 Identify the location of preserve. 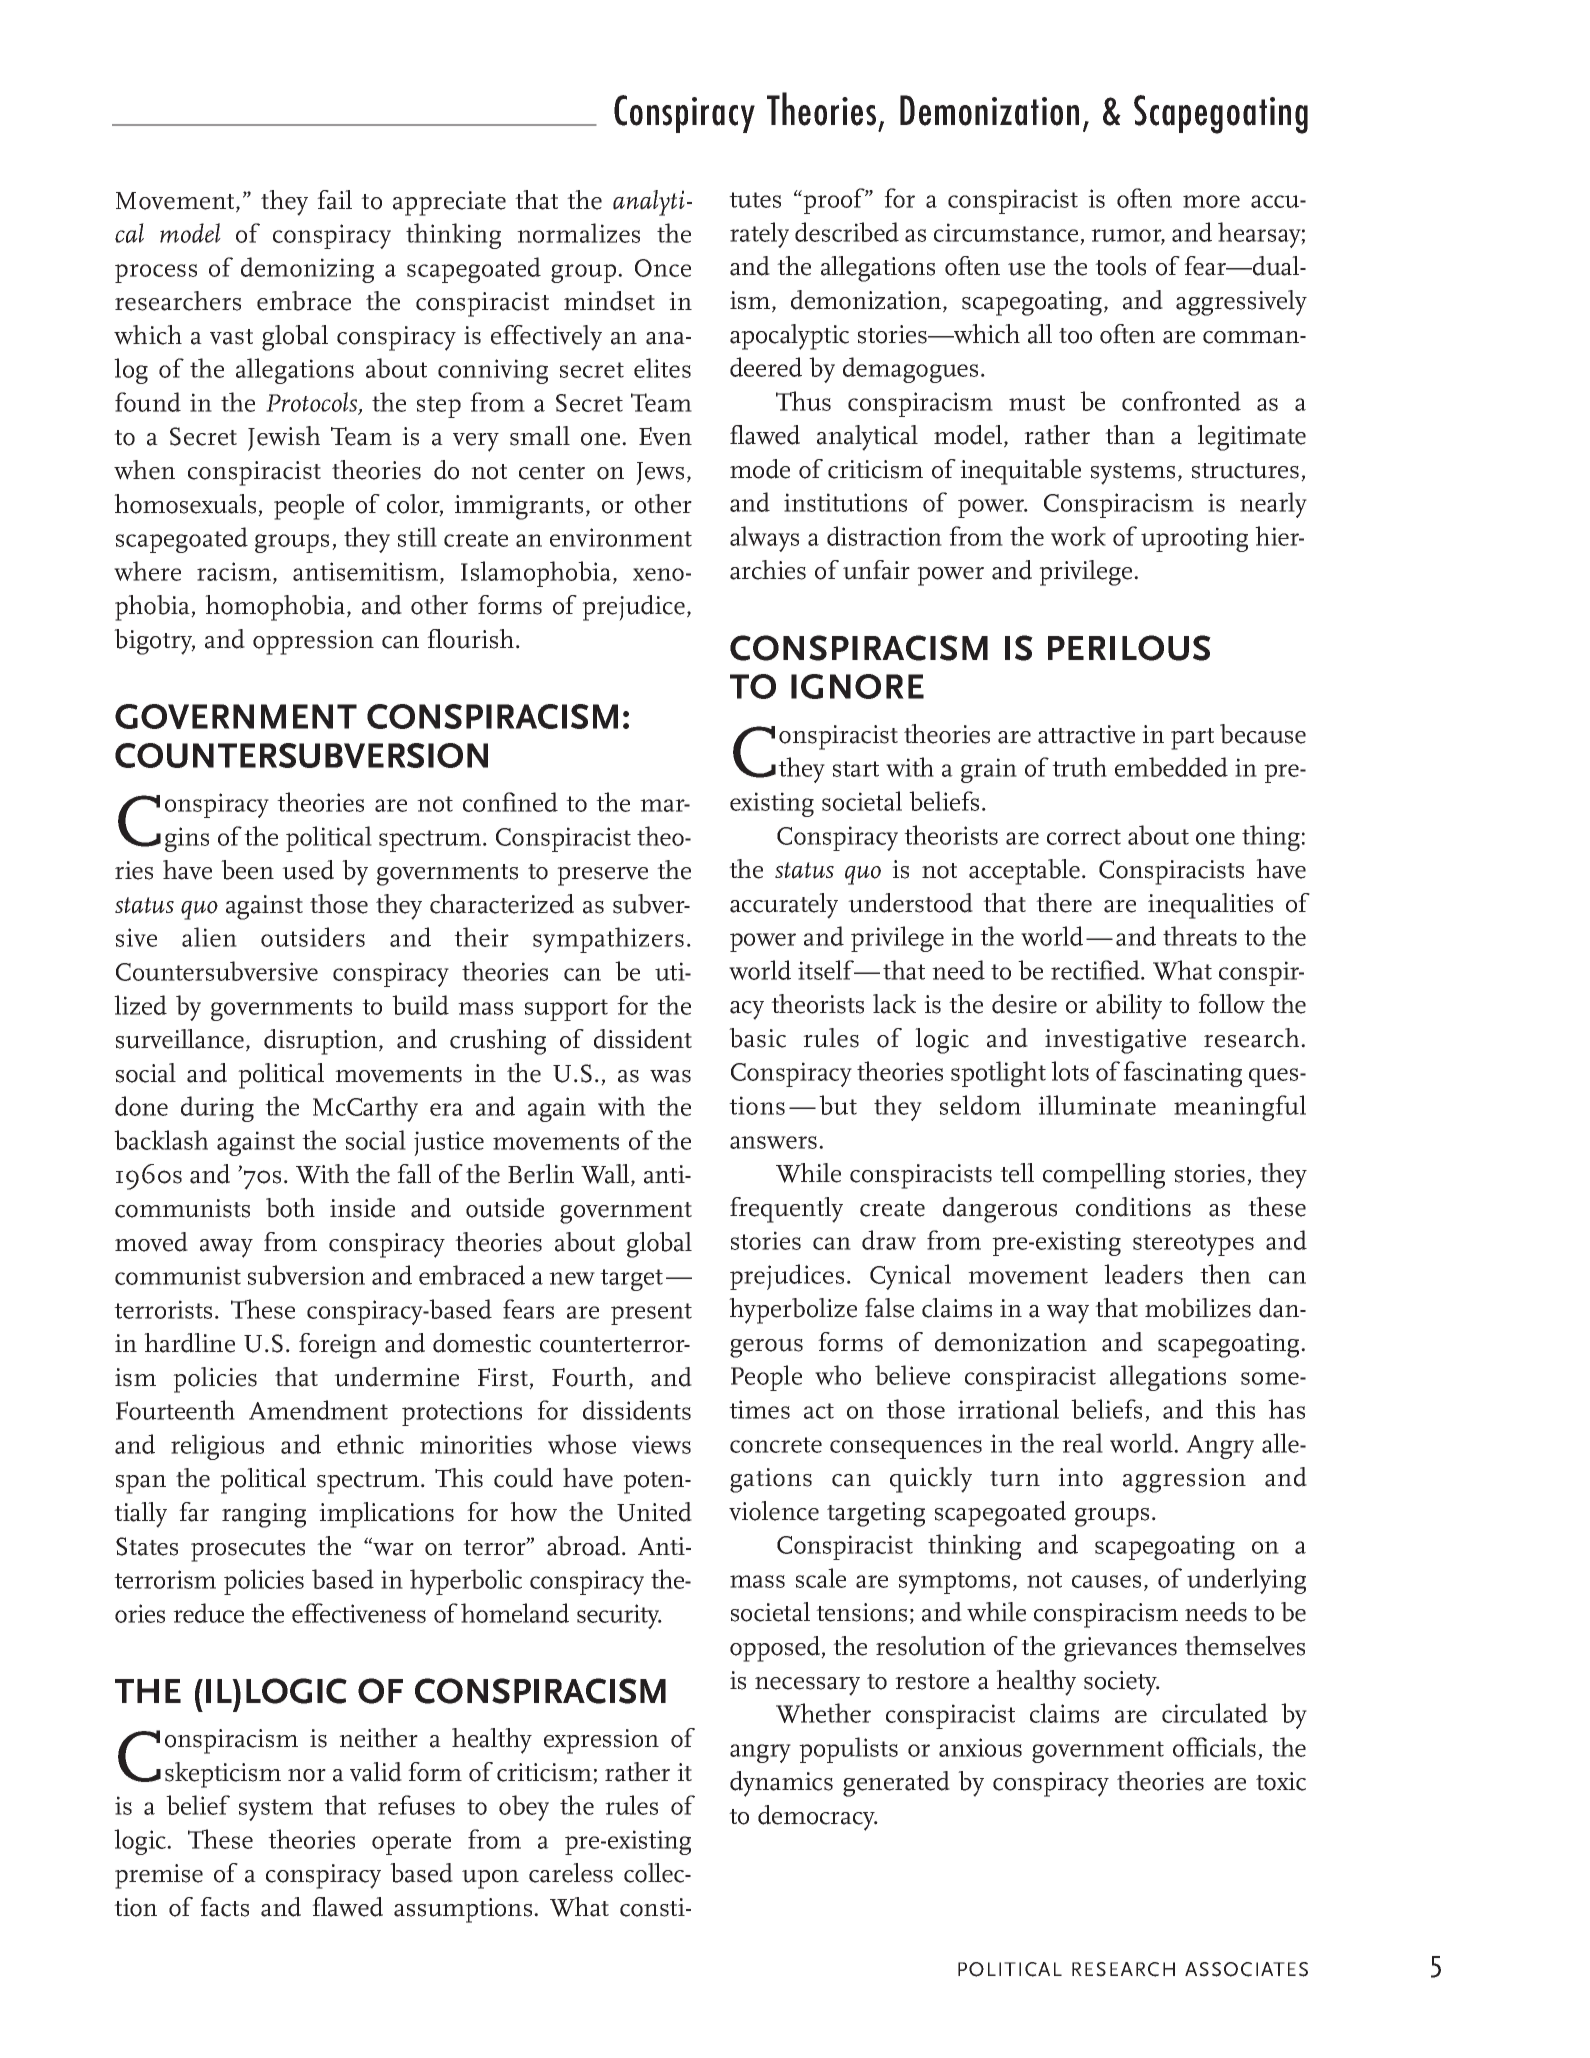
(602, 876).
